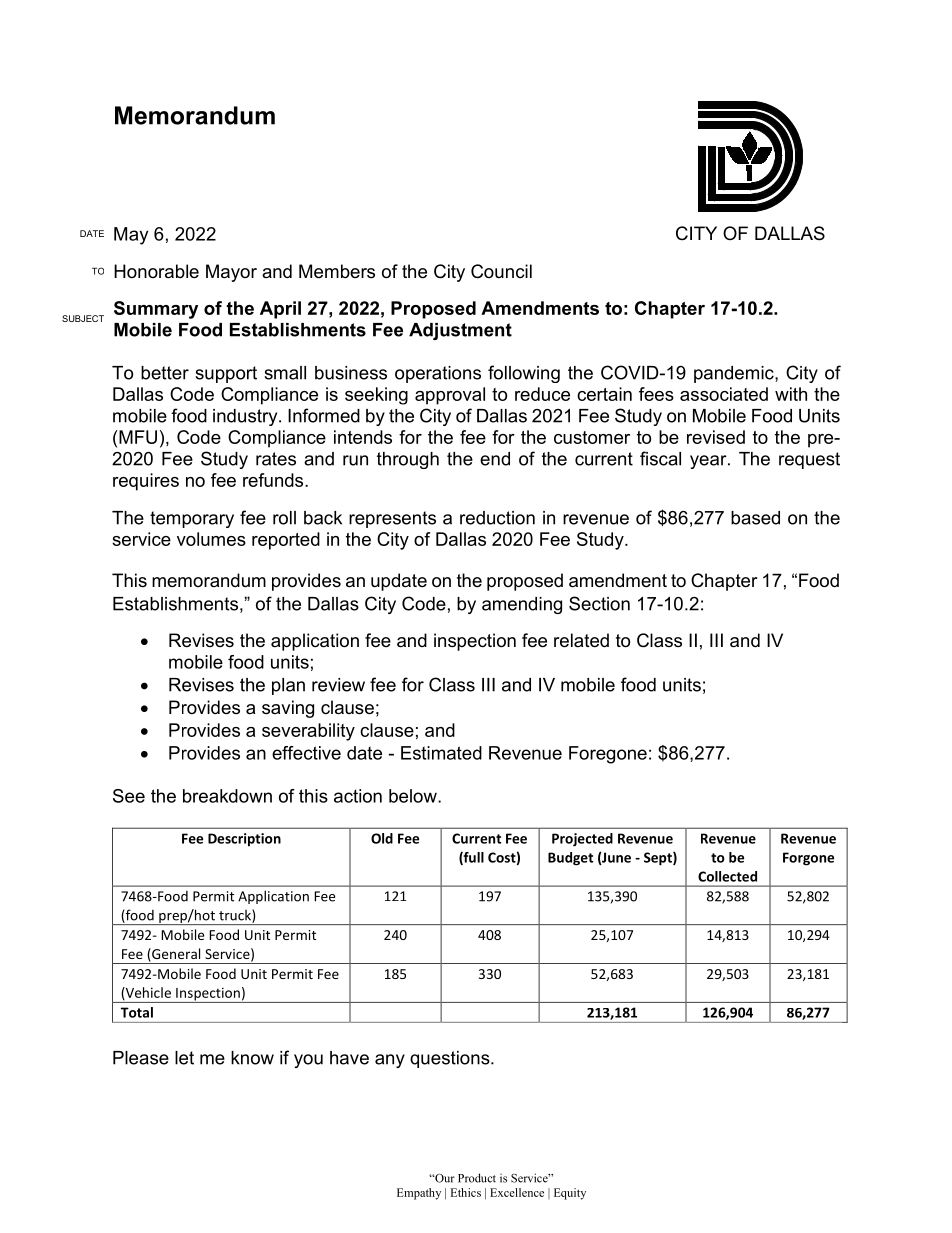 The image size is (952, 1233). What do you see at coordinates (735, 374) in the screenshot?
I see `pandemic` at bounding box center [735, 374].
